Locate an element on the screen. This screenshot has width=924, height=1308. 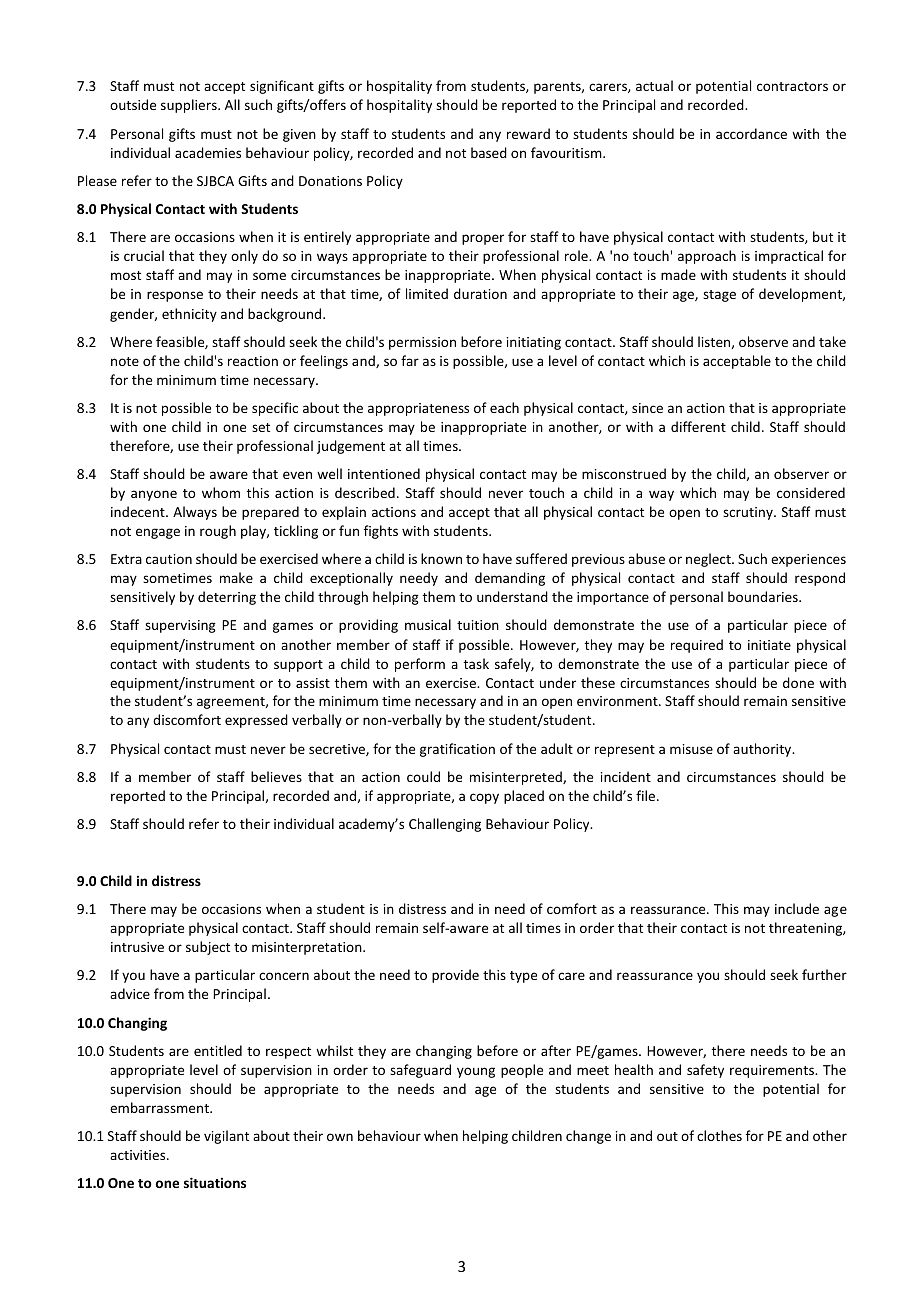
accordance is located at coordinates (751, 133).
